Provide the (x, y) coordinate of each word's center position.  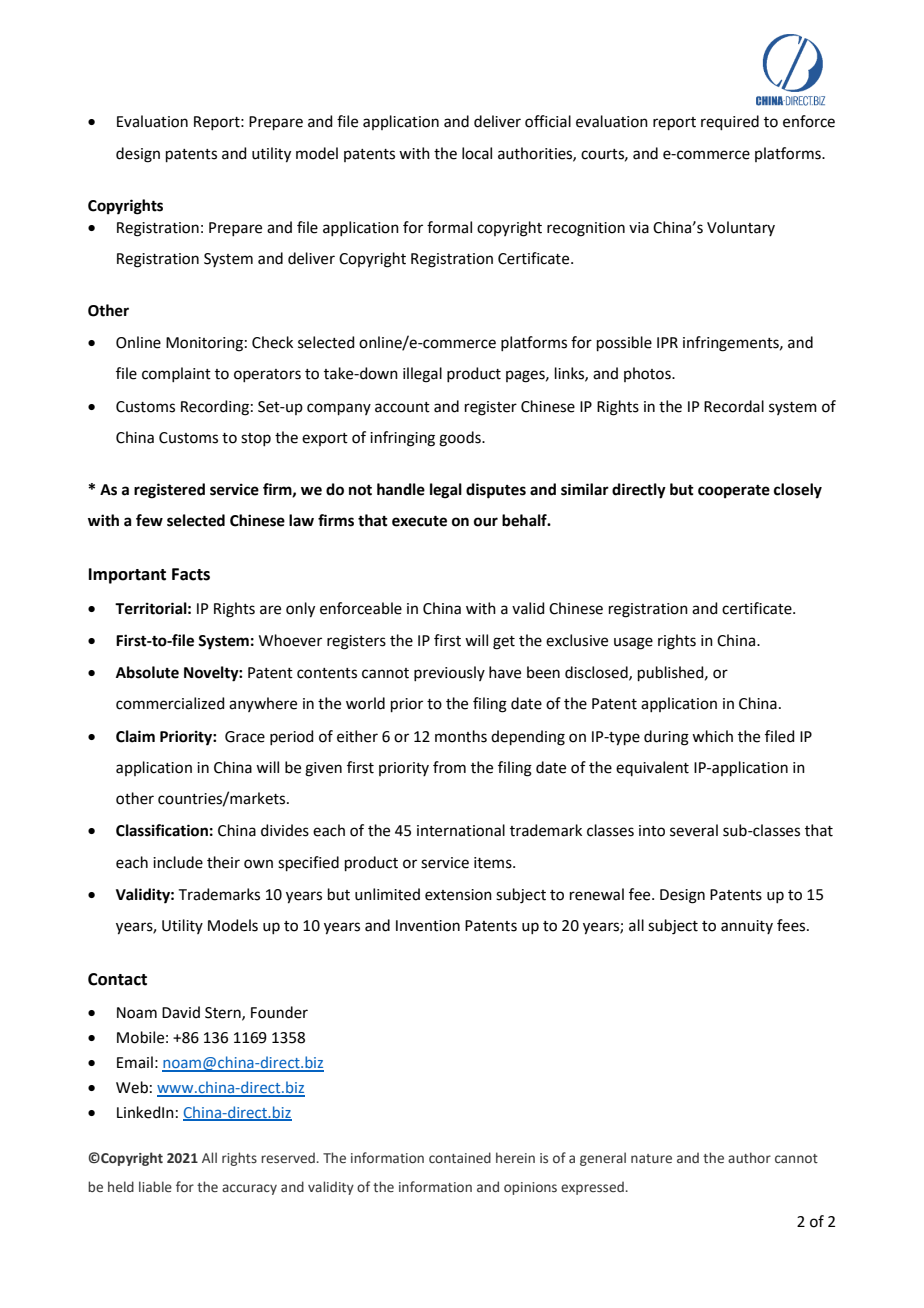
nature (651, 1158)
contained (460, 1157)
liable (155, 1187)
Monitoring (204, 344)
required (730, 122)
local (477, 153)
